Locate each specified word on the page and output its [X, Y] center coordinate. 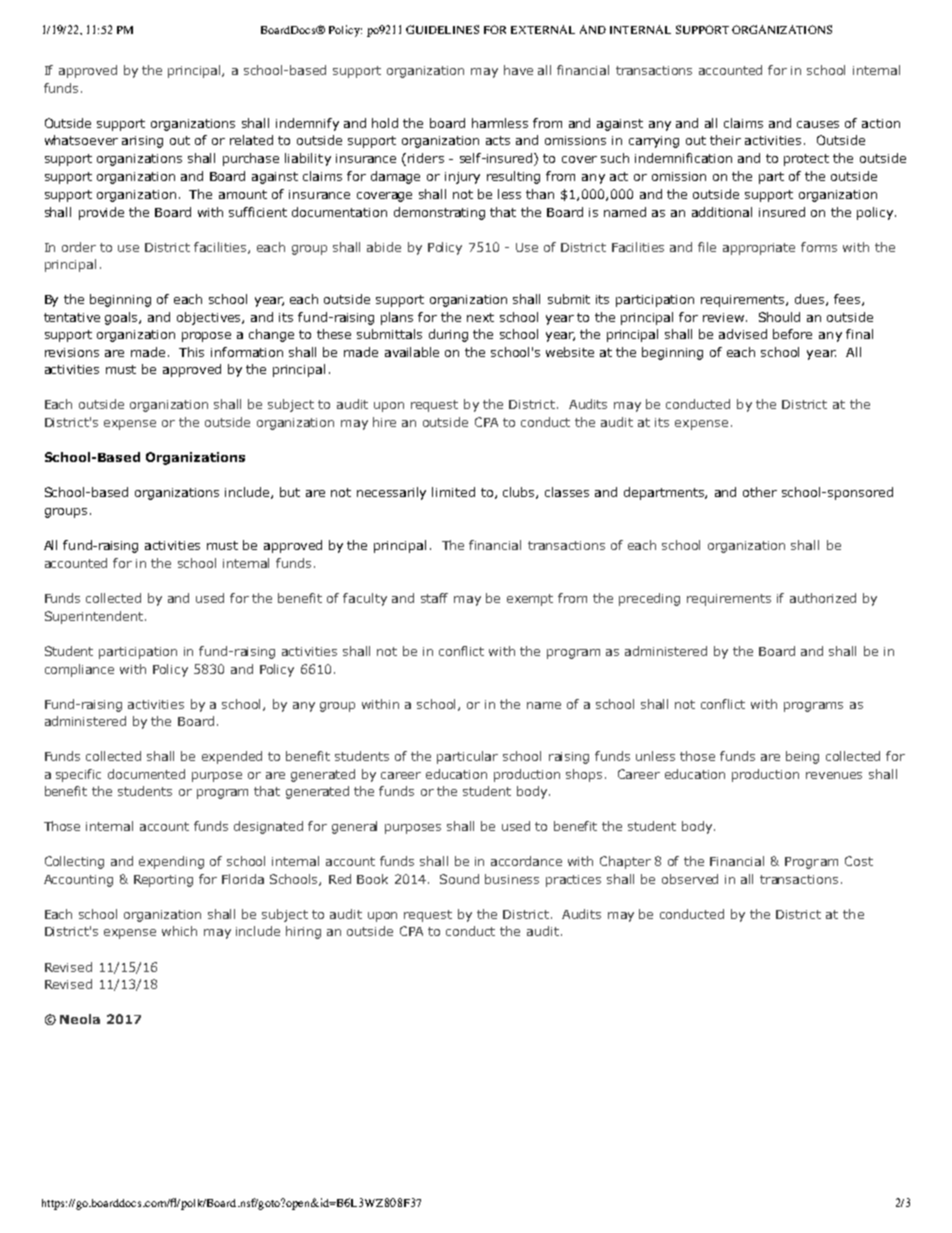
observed [690, 879]
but [290, 492]
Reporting [163, 881]
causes [818, 124]
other [760, 492]
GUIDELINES [442, 29]
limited [453, 492]
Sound [459, 879]
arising [142, 142]
